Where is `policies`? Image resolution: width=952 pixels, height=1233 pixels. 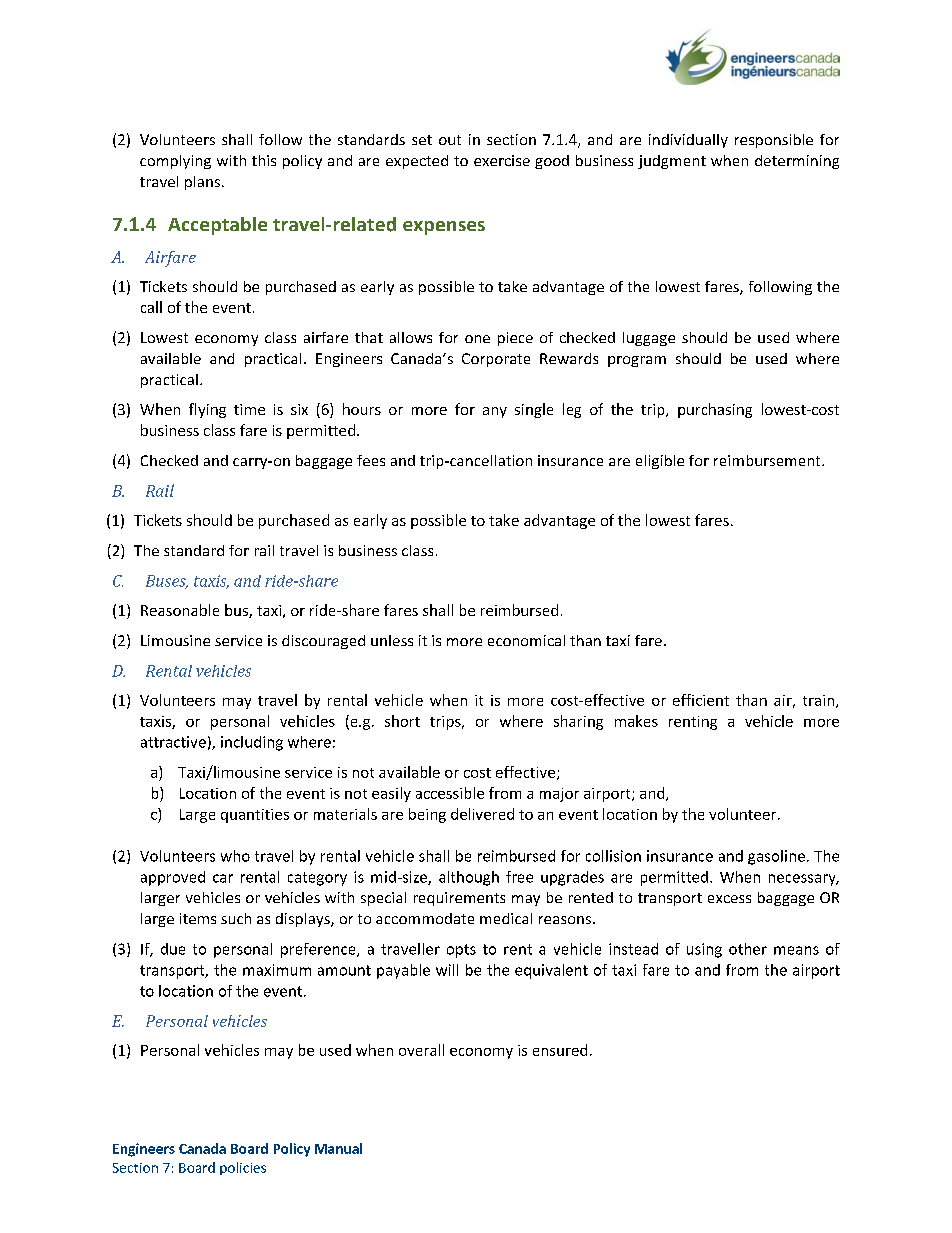
policies is located at coordinates (243, 1168).
